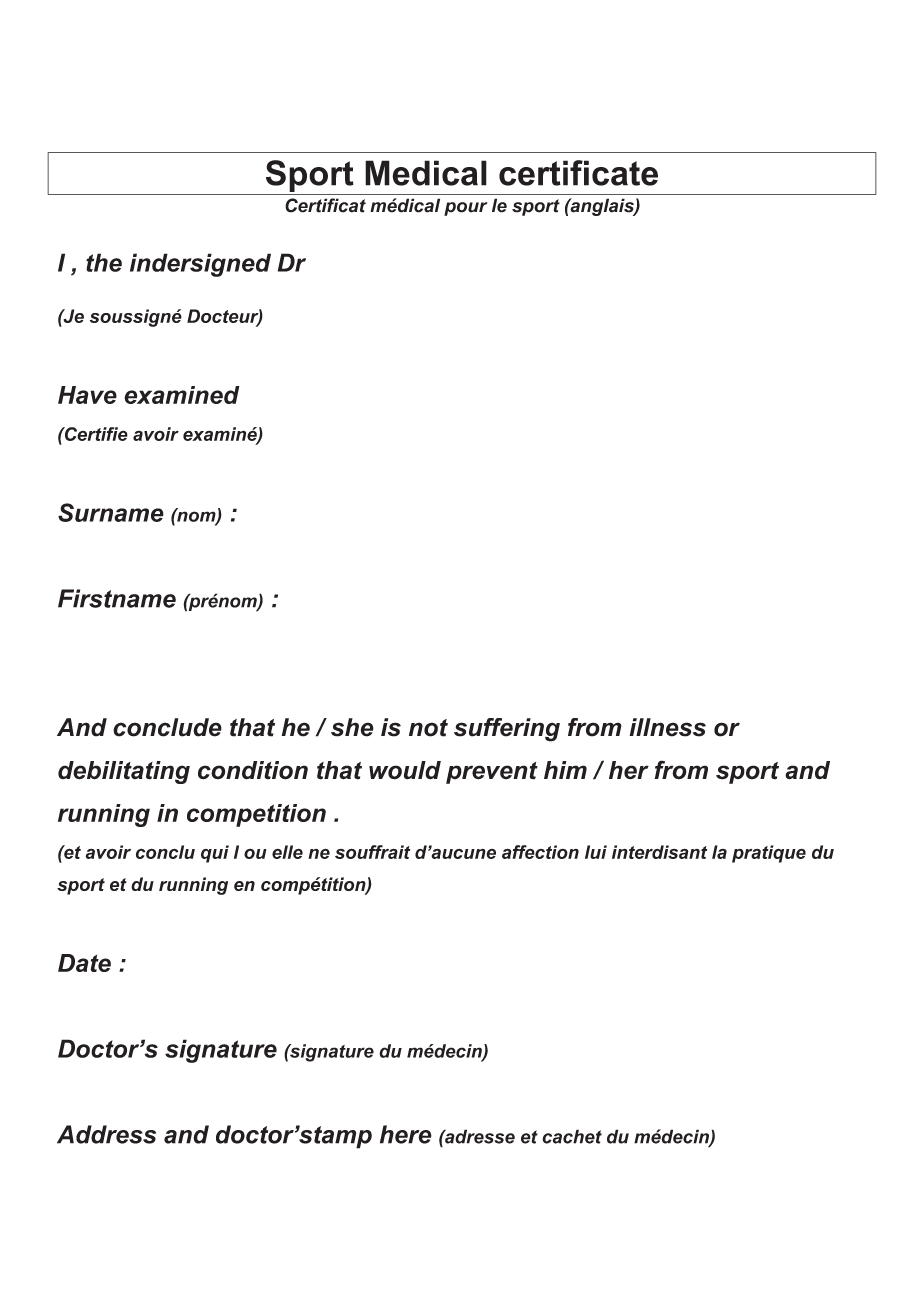  What do you see at coordinates (596, 852) in the screenshot?
I see `lui` at bounding box center [596, 852].
